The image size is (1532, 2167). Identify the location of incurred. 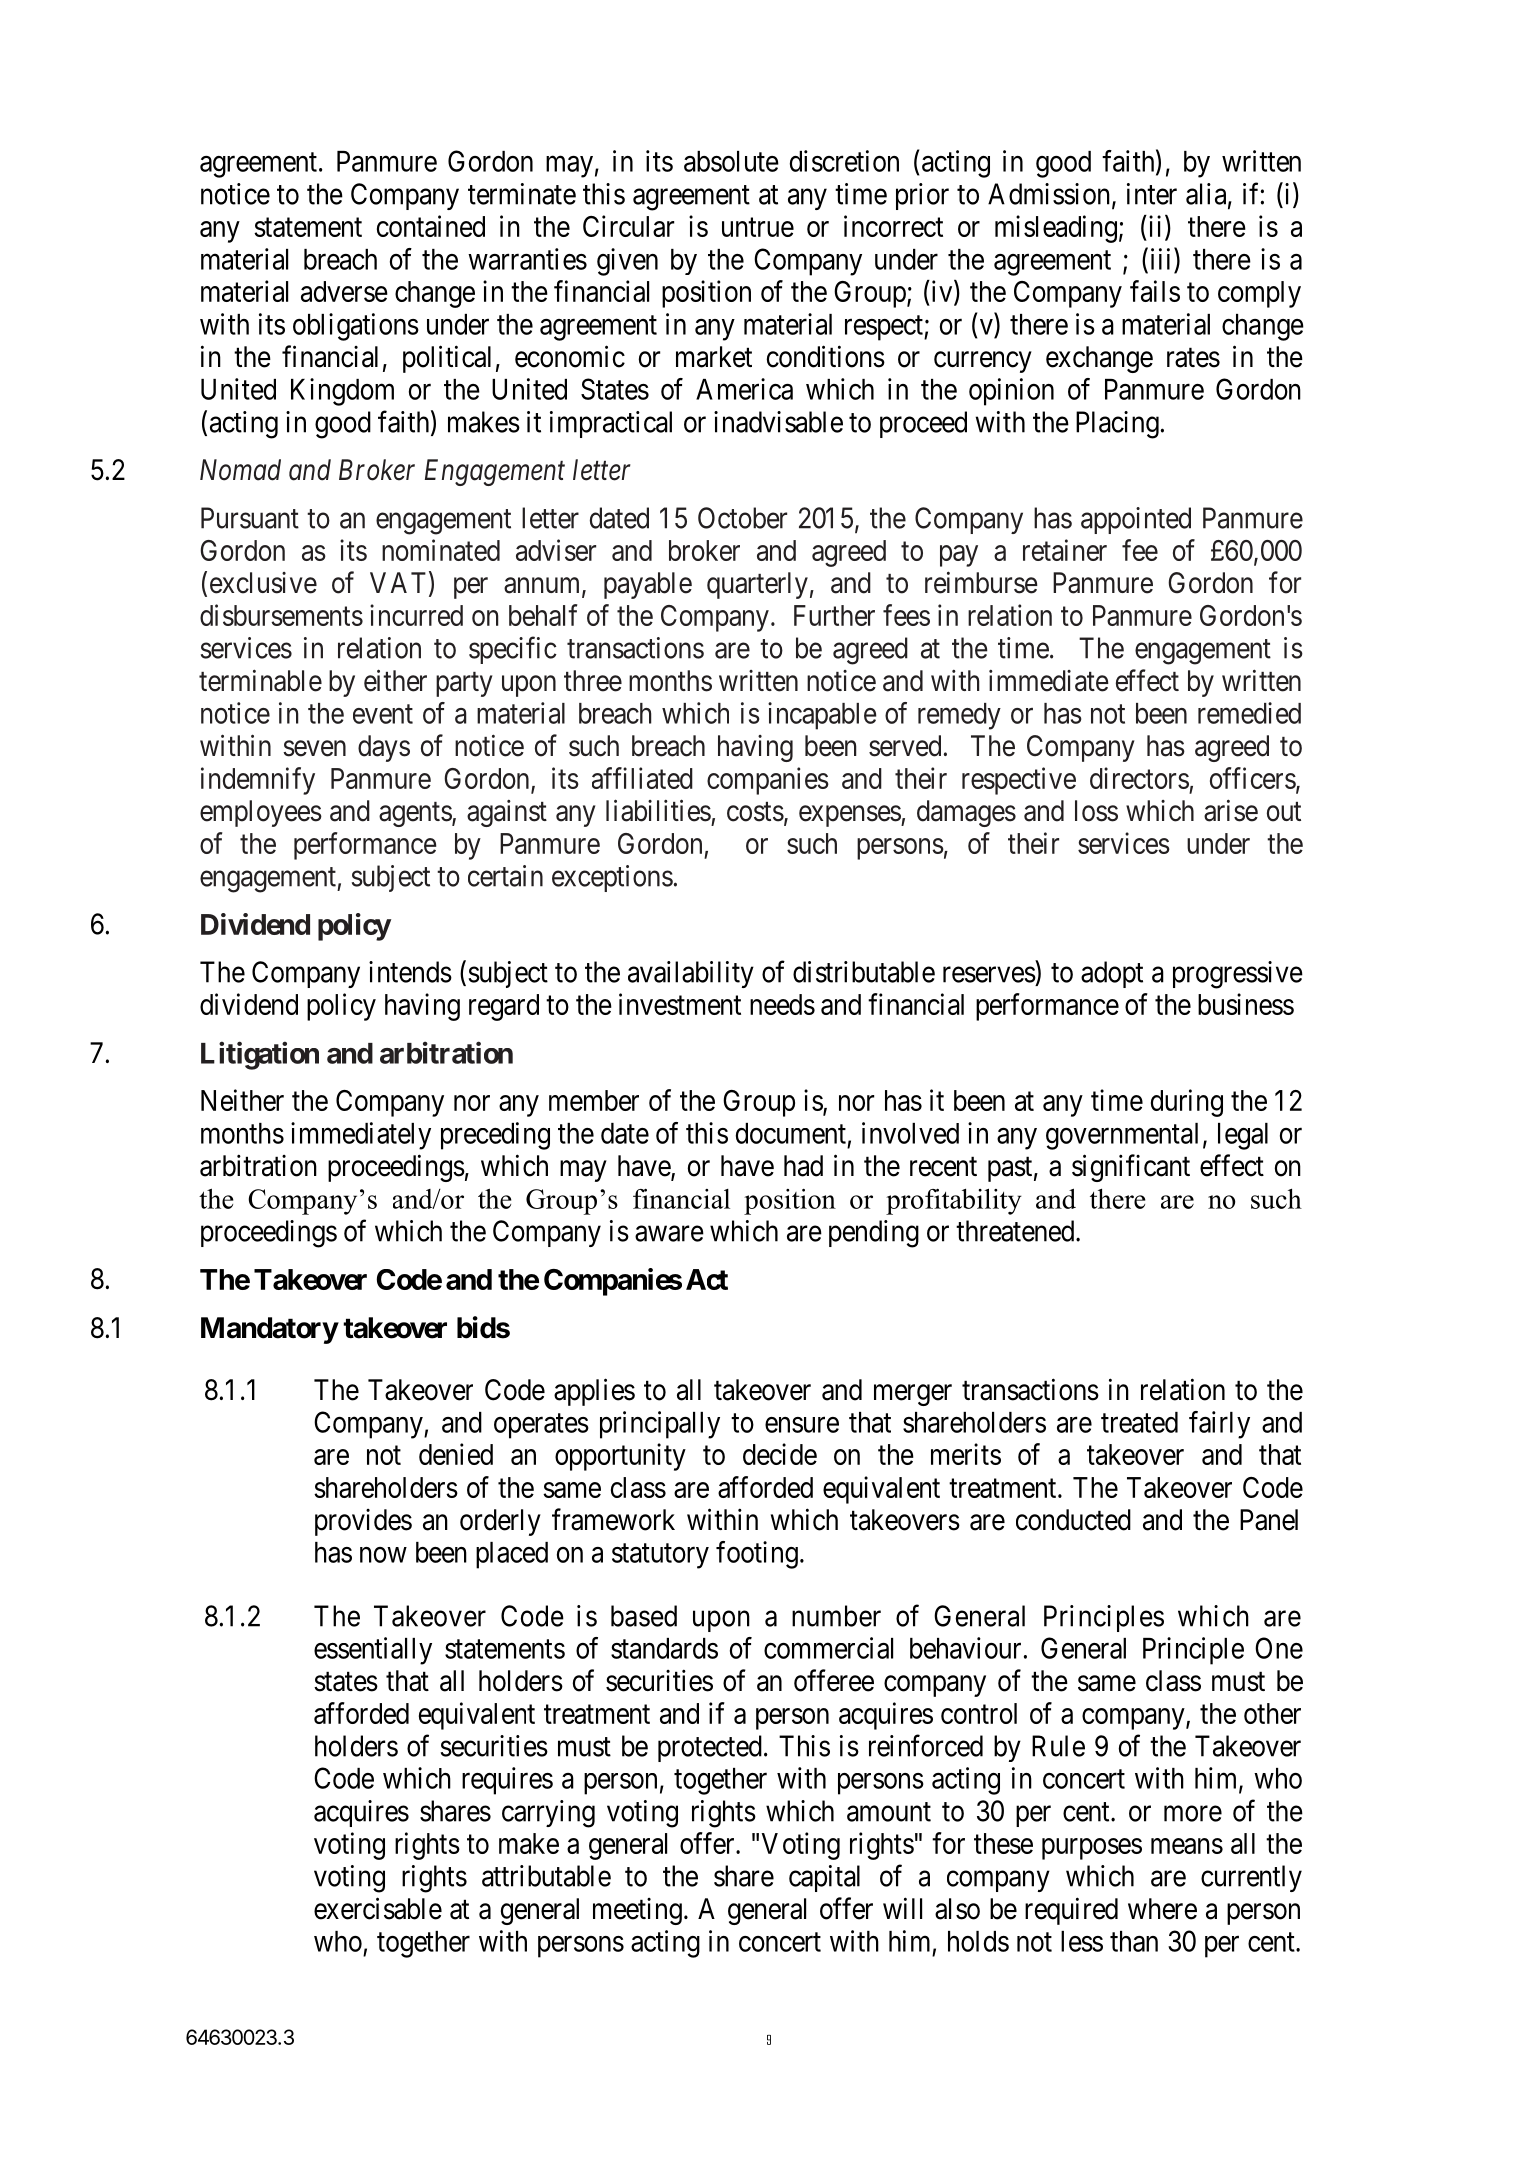
(416, 615).
